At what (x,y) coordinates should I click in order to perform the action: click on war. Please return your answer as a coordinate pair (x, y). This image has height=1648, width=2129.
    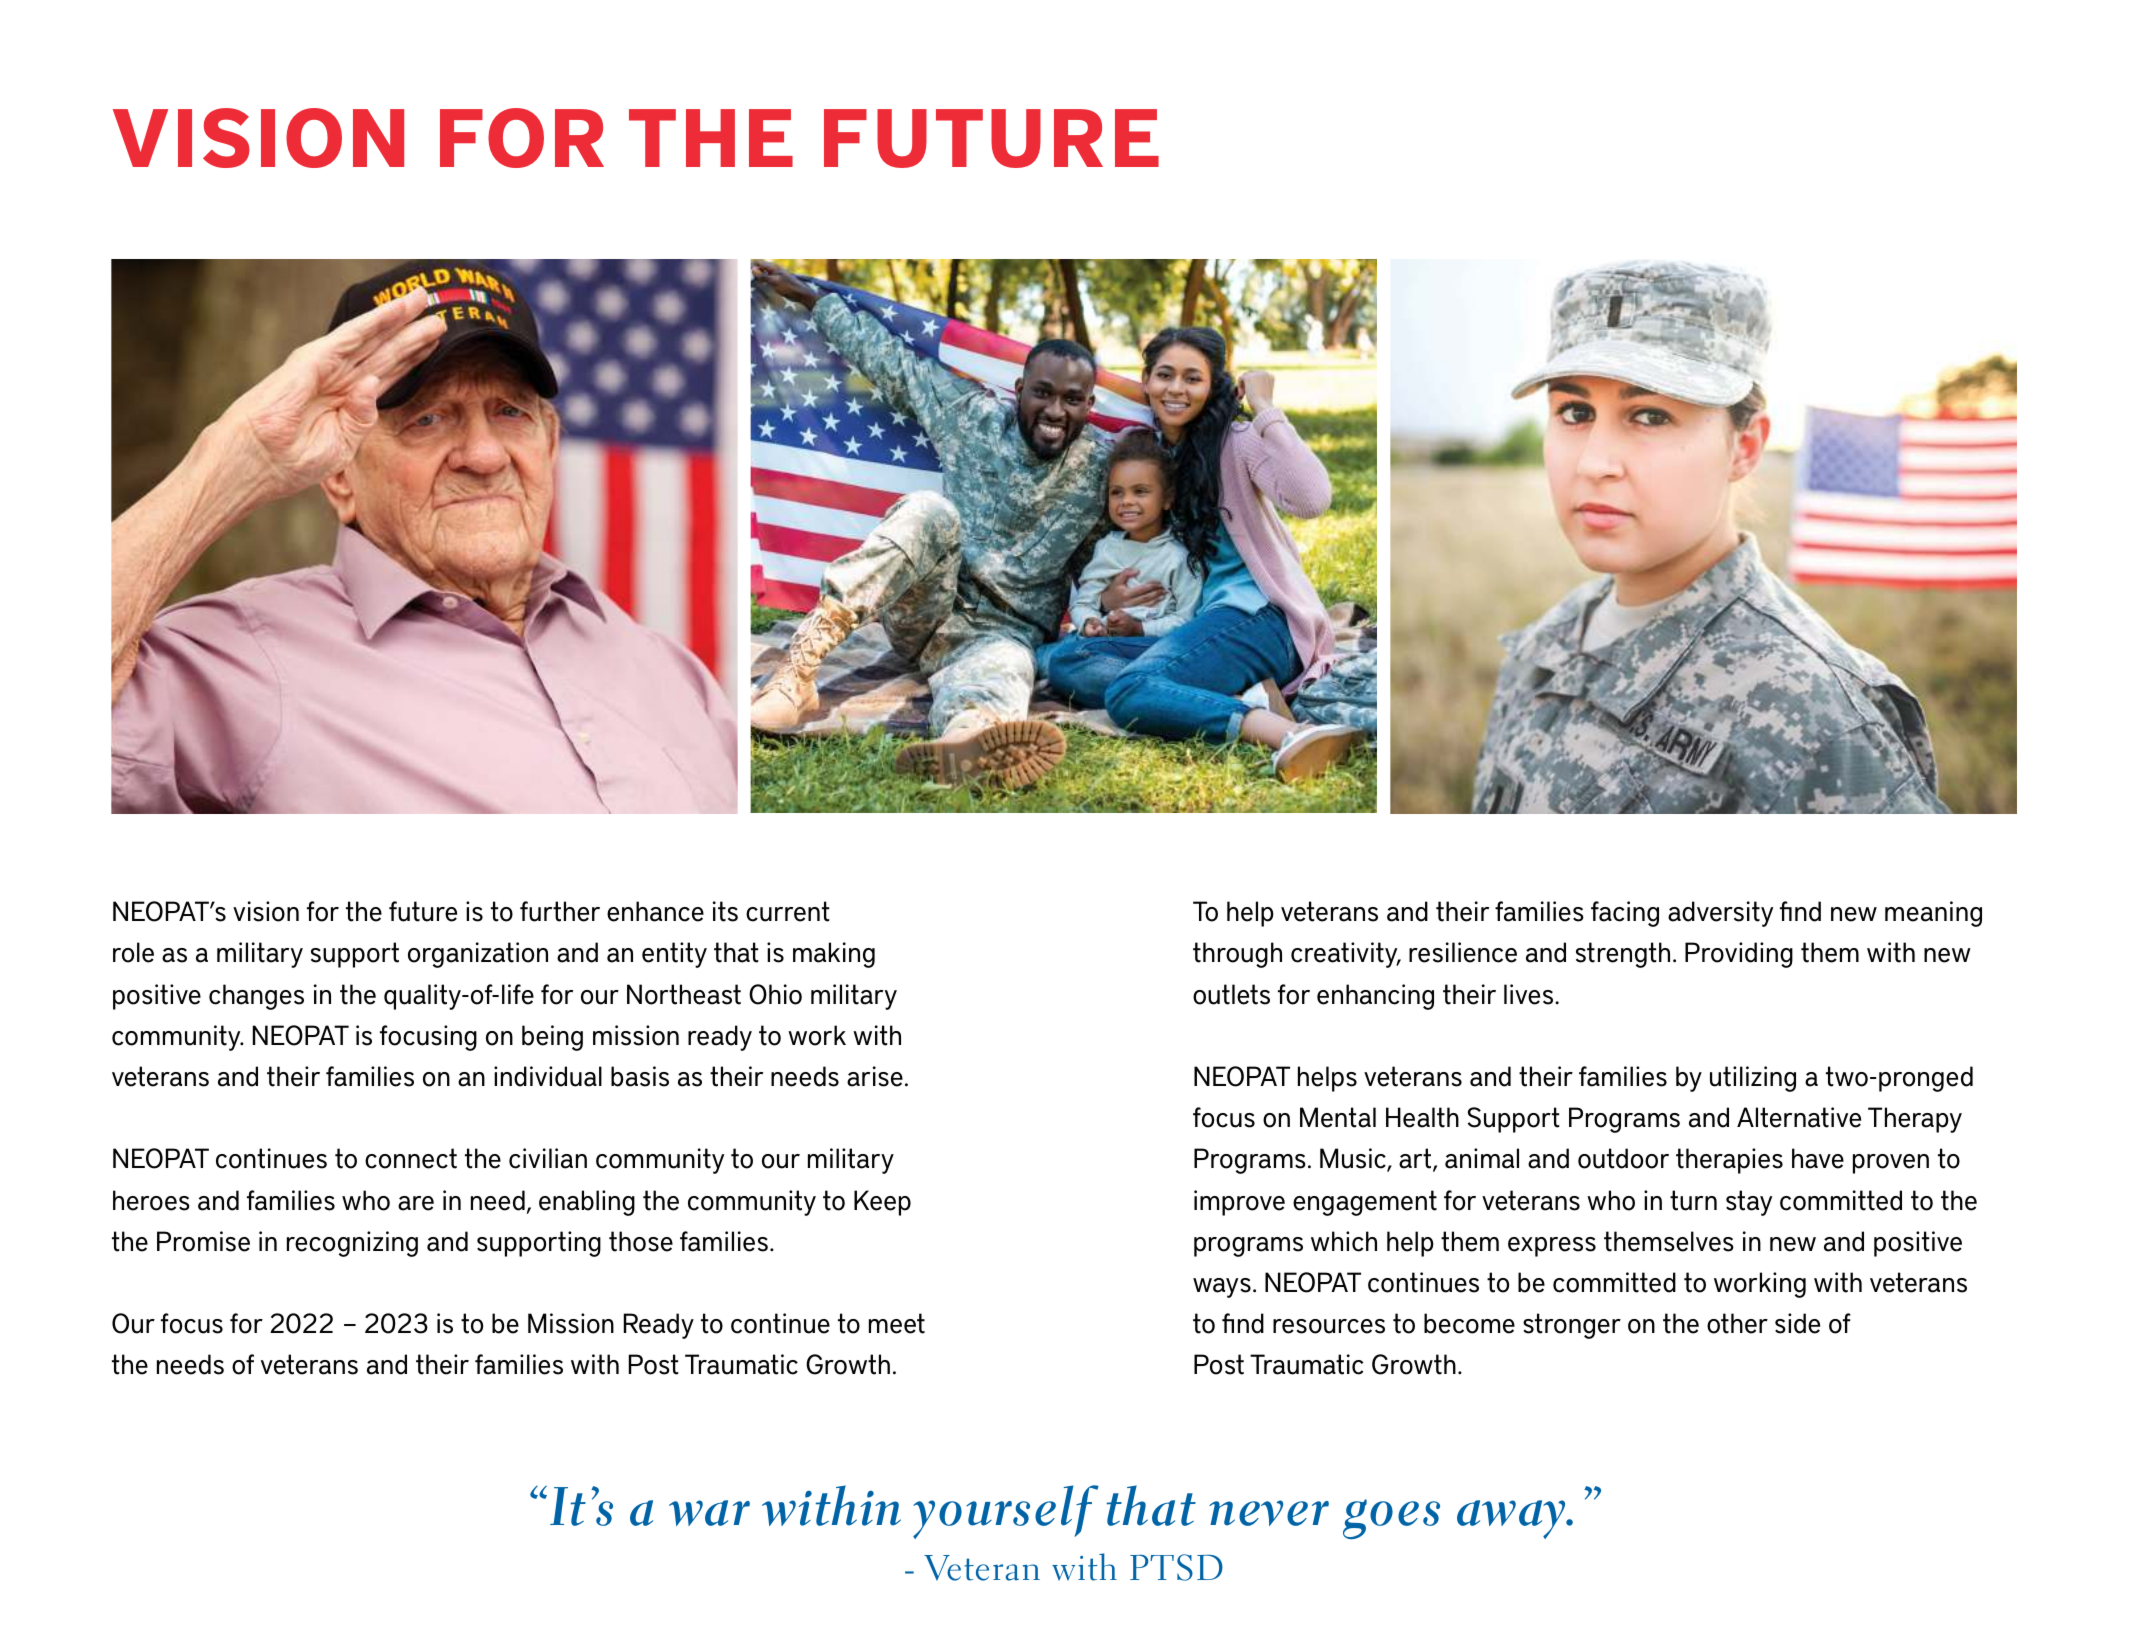
    Looking at the image, I should click on (709, 1513).
